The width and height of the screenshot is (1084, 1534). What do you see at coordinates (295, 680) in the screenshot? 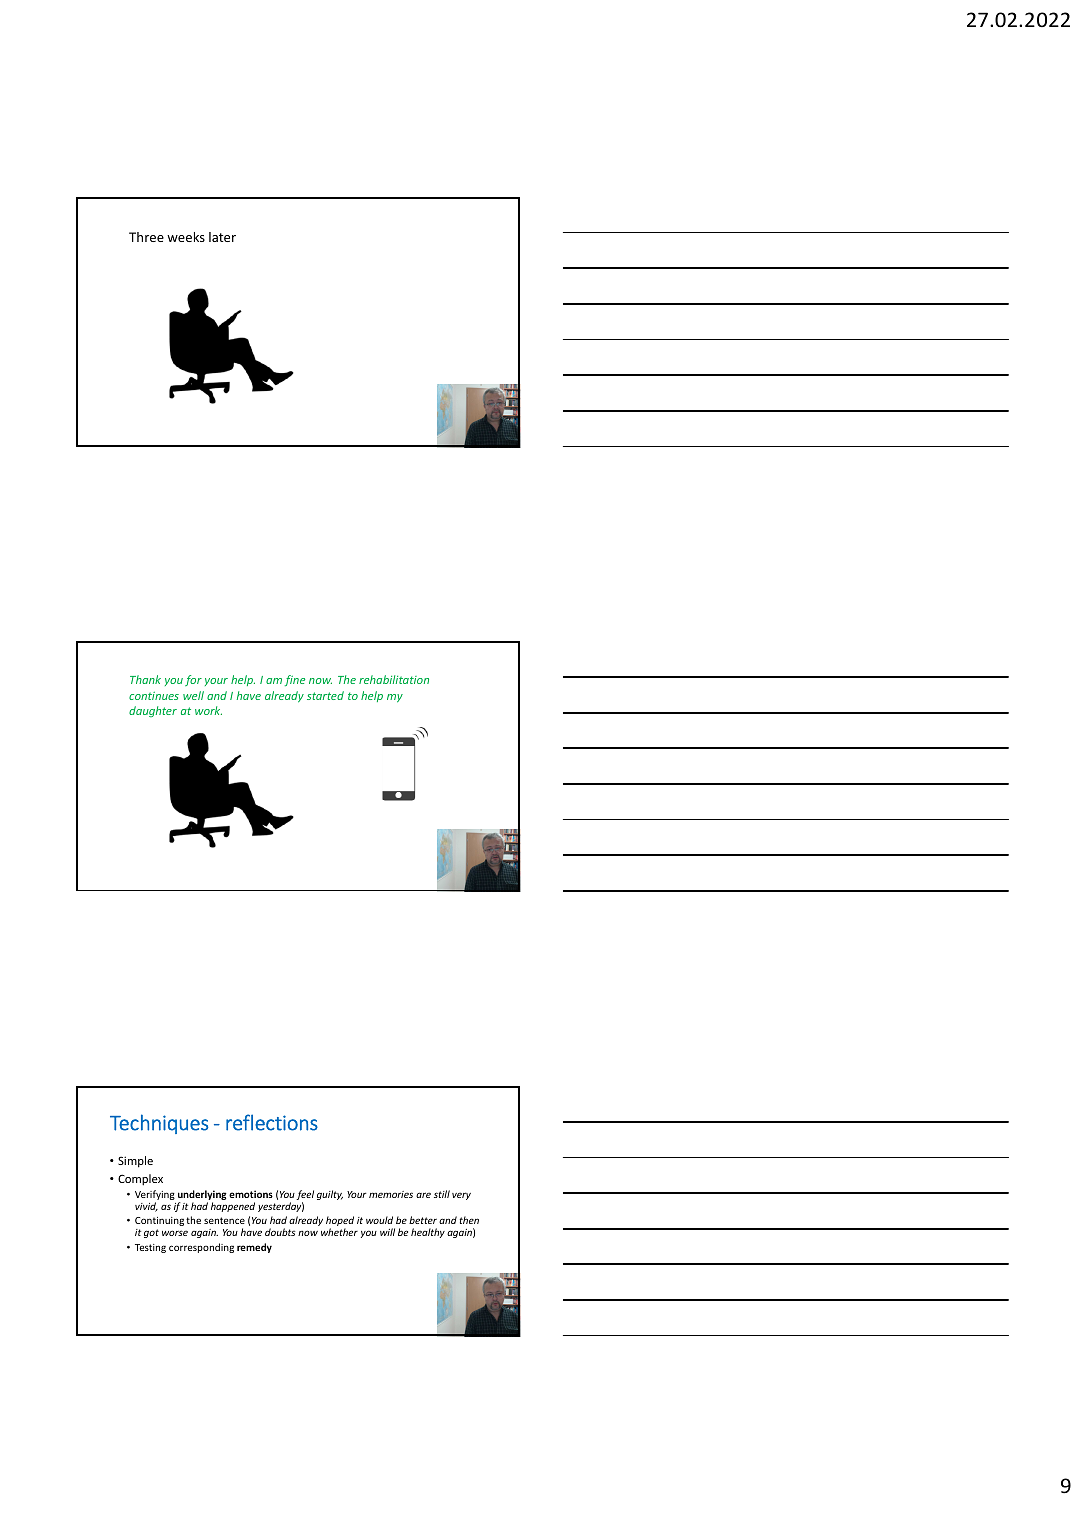
I see `fine` at bounding box center [295, 680].
